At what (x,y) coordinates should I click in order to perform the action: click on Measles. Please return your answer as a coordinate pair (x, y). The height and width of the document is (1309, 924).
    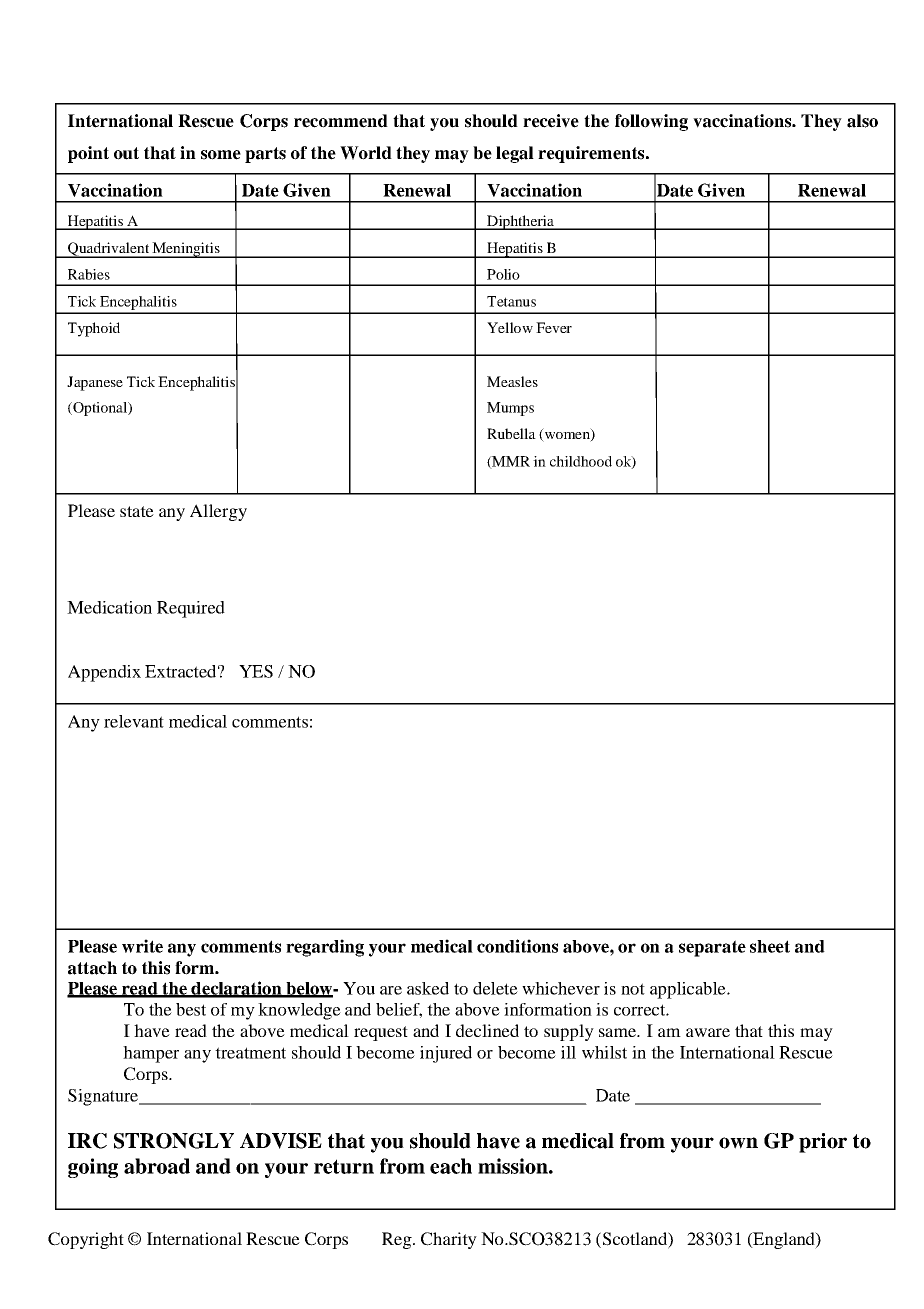
    Looking at the image, I should click on (512, 381).
